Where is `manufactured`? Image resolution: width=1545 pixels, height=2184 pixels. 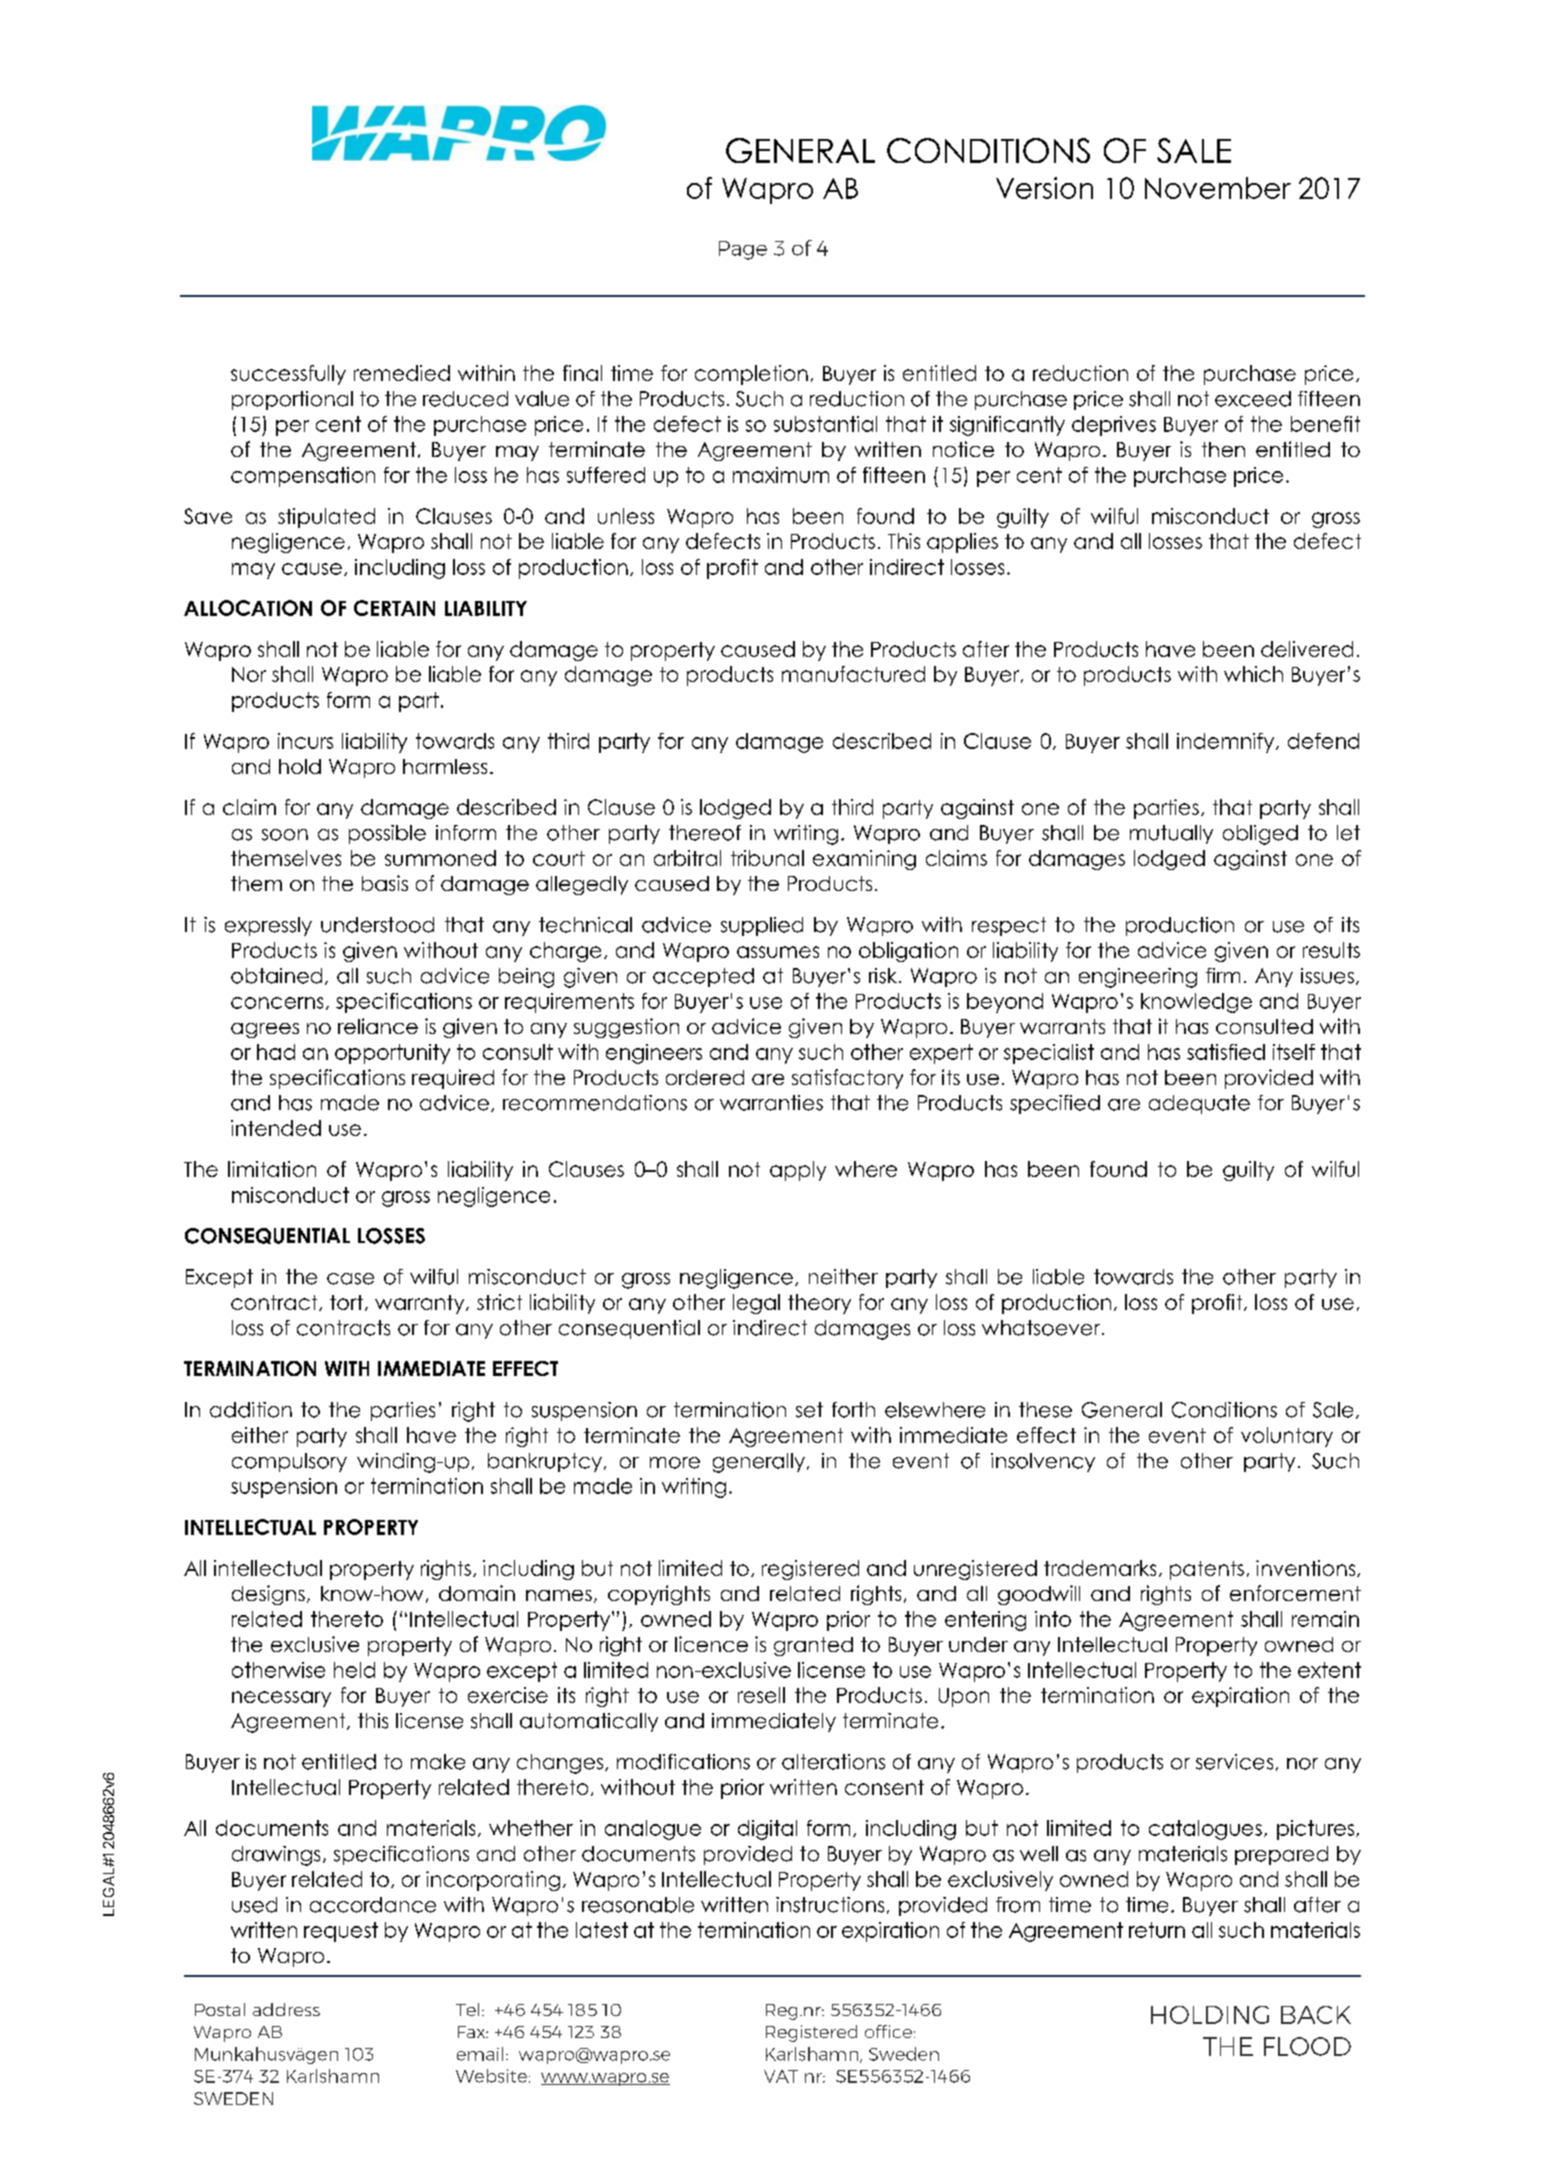 manufactured is located at coordinates (853, 674).
